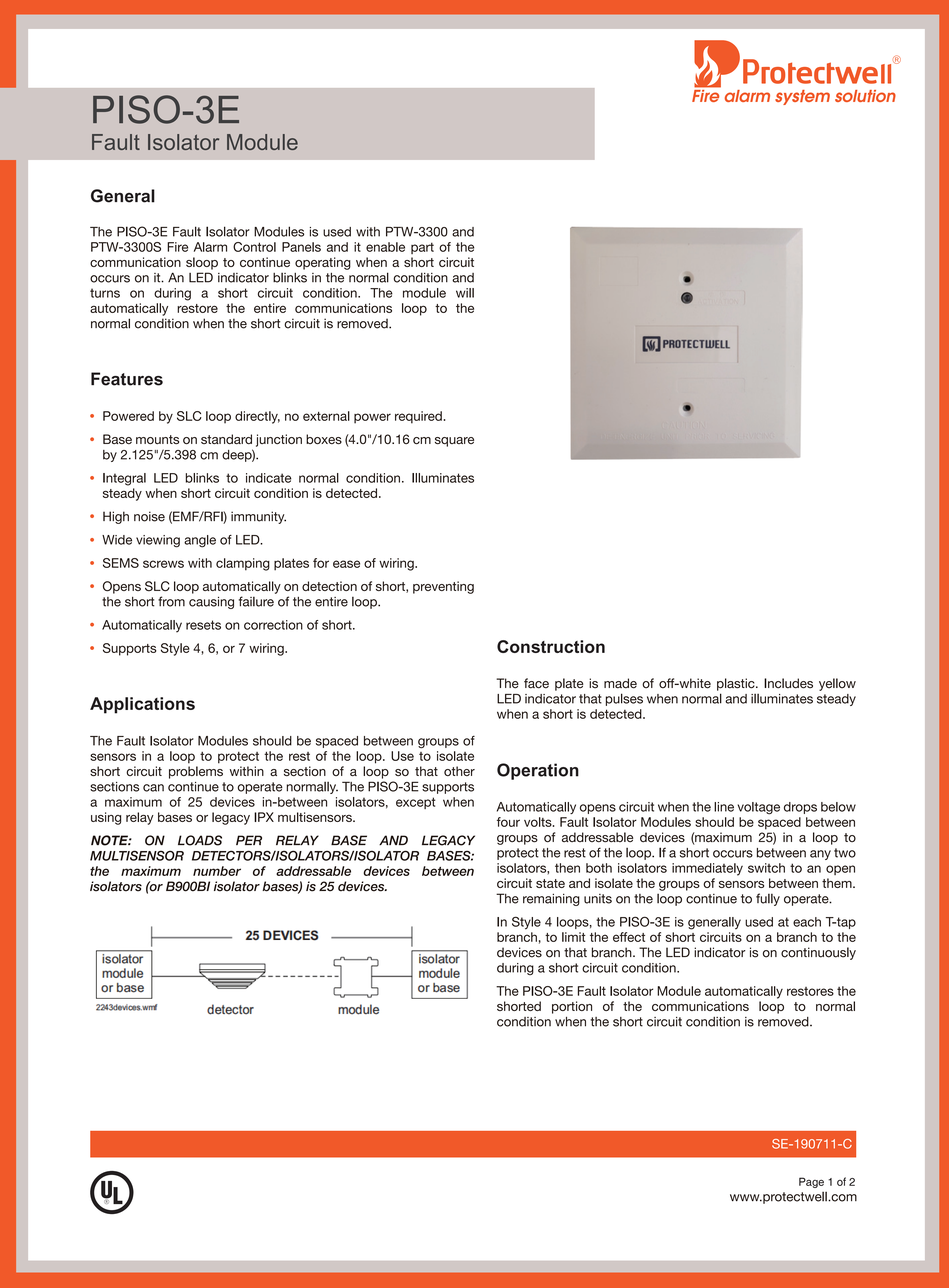  I want to click on Includes, so click(788, 683).
